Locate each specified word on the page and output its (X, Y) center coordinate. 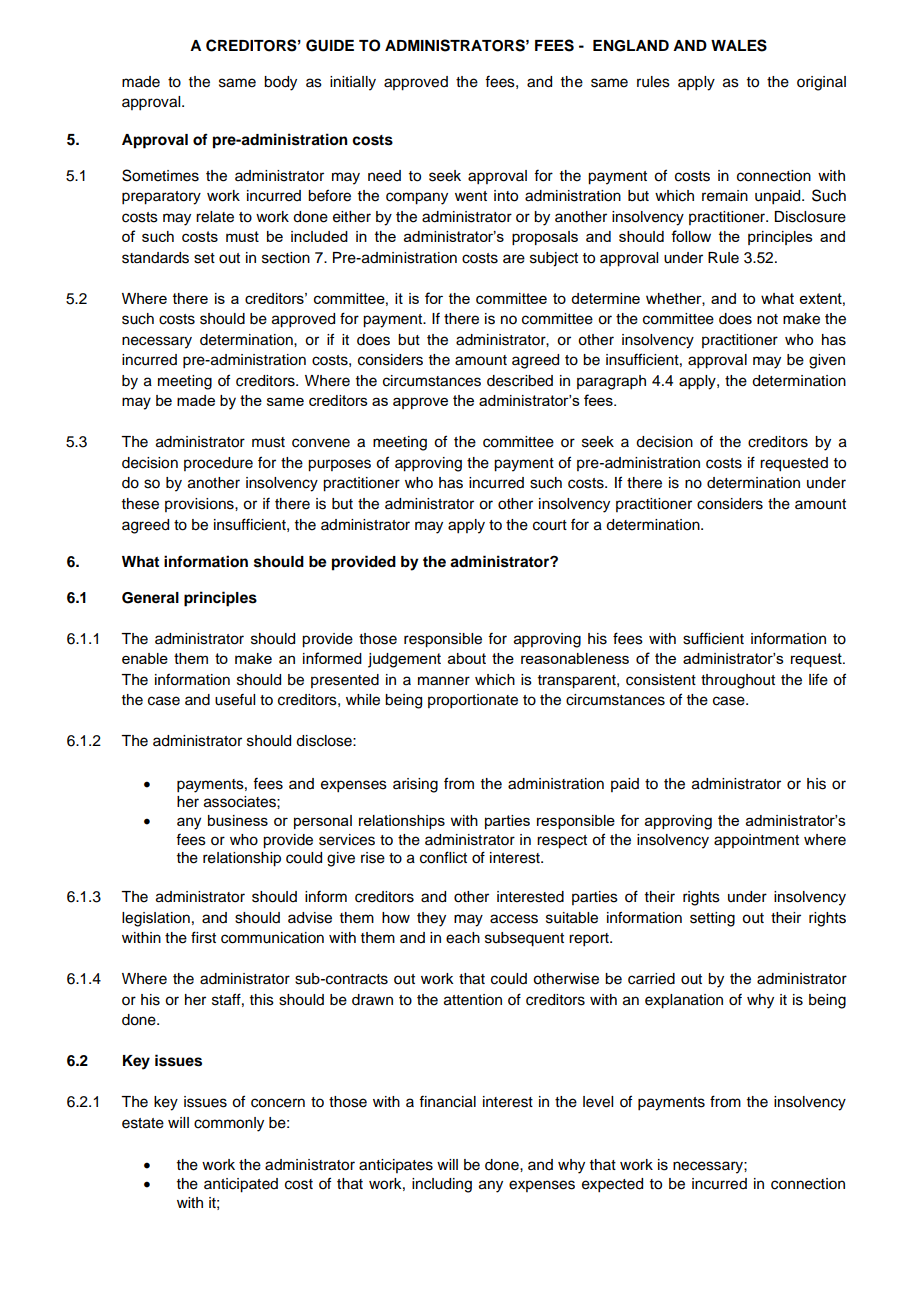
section (286, 258)
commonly (229, 1124)
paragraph (611, 382)
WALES (739, 45)
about (467, 658)
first (203, 937)
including (442, 1185)
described (520, 381)
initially (353, 83)
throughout (738, 681)
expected (612, 1185)
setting (712, 919)
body (280, 83)
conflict (443, 857)
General (150, 598)
